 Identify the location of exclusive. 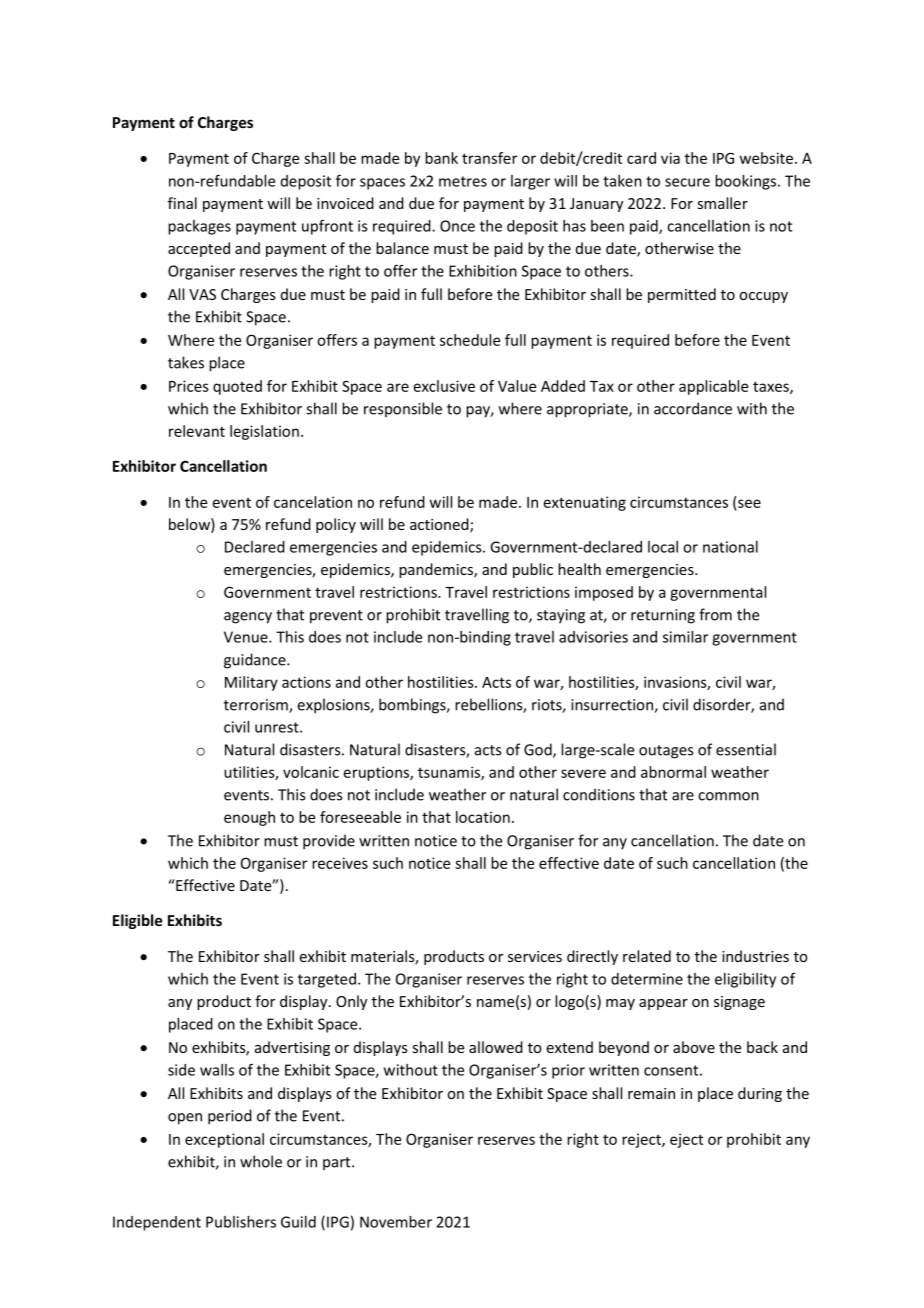
(444, 386).
